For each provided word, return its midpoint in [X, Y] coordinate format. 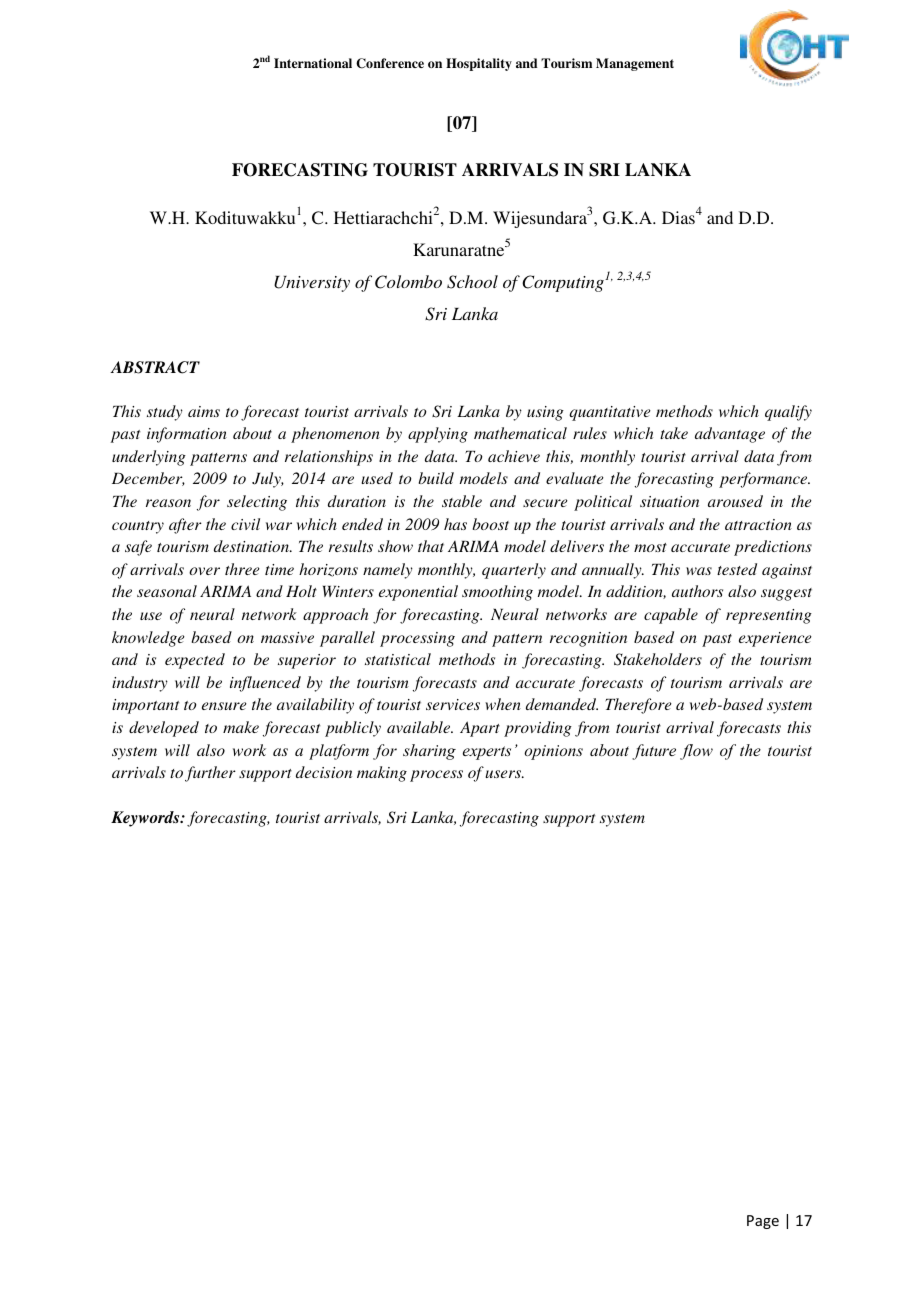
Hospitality [479, 64]
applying [438, 435]
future [654, 752]
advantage [730, 435]
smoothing [497, 593]
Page [763, 1222]
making [382, 774]
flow [696, 752]
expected [195, 661]
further [210, 774]
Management [635, 64]
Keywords [146, 819]
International [313, 63]
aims [204, 411]
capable [671, 616]
